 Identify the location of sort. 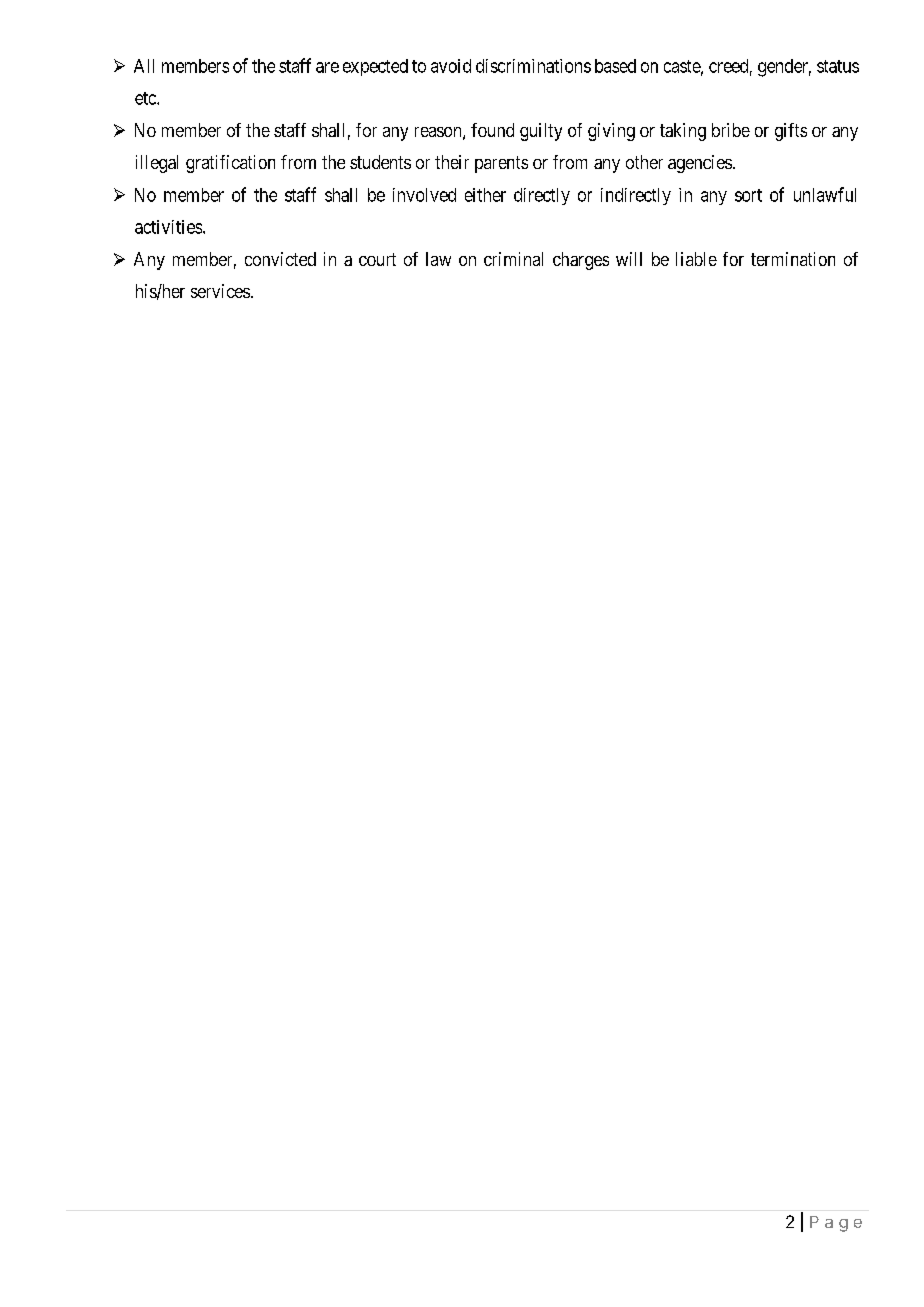
(748, 195).
